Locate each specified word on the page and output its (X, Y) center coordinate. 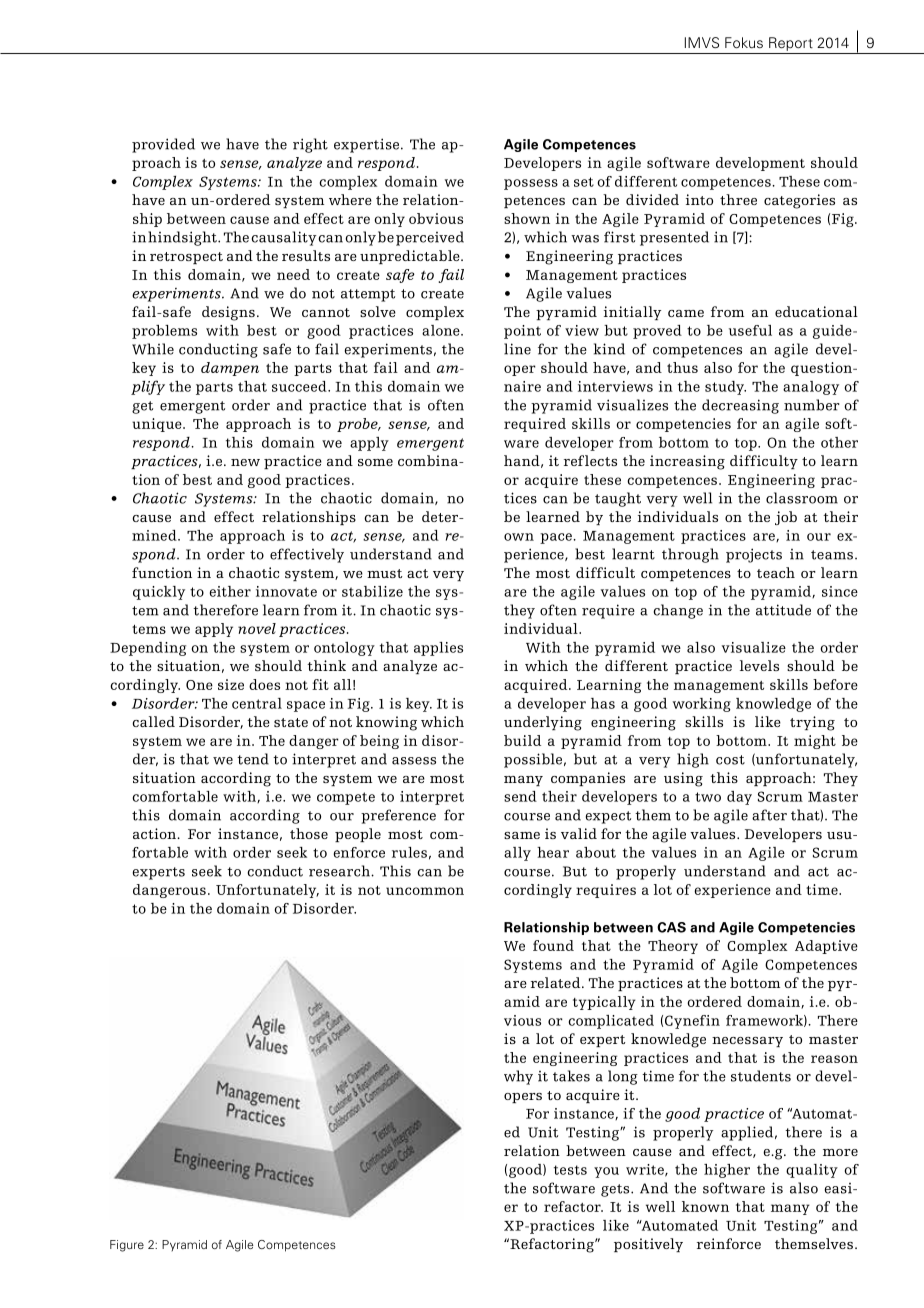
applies (438, 649)
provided (163, 145)
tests (570, 1170)
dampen (230, 369)
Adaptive (826, 947)
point (522, 332)
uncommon (425, 891)
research (340, 871)
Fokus (744, 43)
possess (531, 184)
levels (759, 665)
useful (750, 330)
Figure (127, 1246)
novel (257, 628)
